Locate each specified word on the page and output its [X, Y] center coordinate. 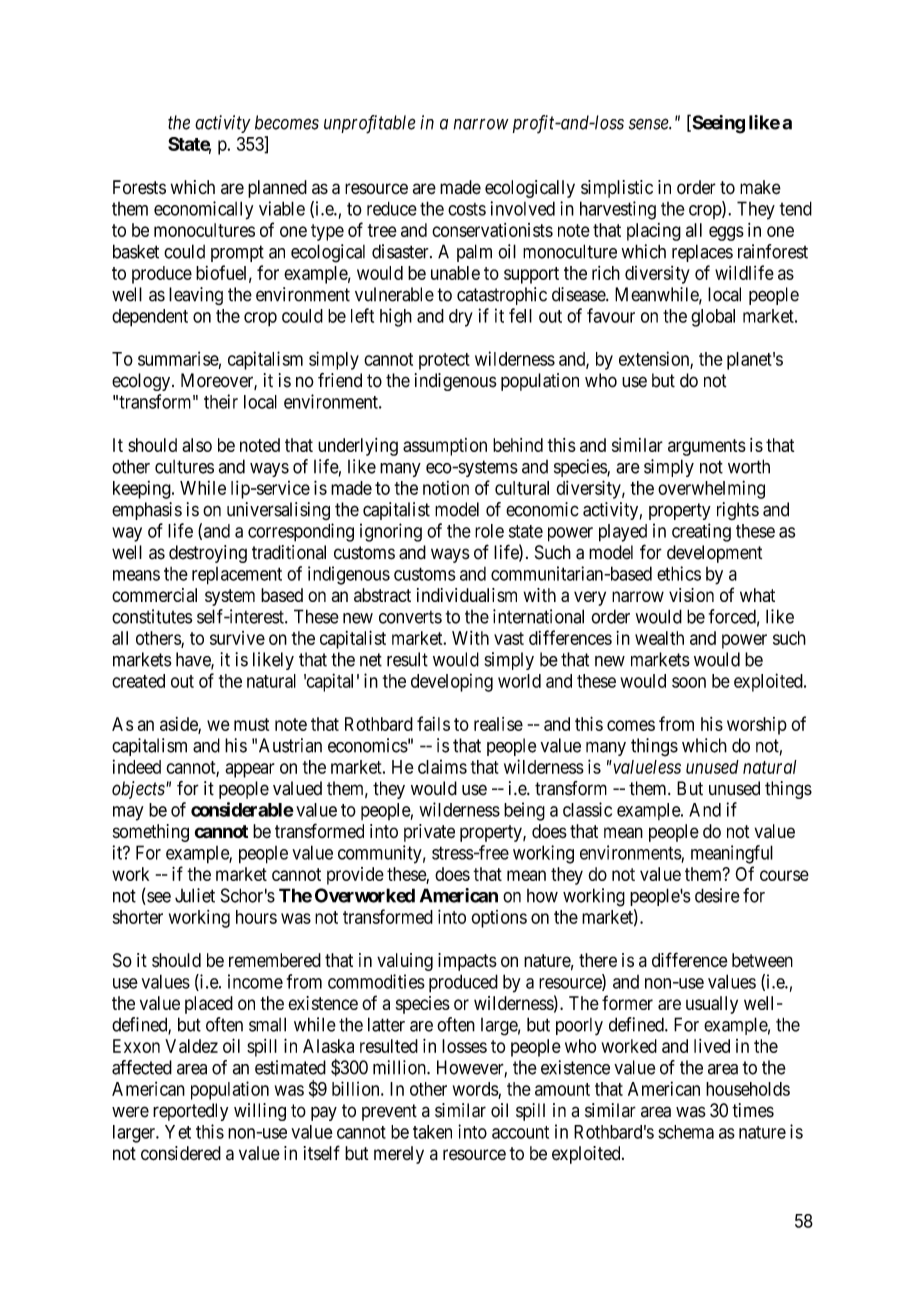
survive [237, 638]
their [221, 401]
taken [432, 1132]
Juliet [195, 895]
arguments [707, 447]
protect [444, 361]
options [499, 919]
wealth [659, 638]
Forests [139, 187]
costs [467, 209]
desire [717, 895]
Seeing [717, 124]
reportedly [190, 1112]
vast [509, 638]
